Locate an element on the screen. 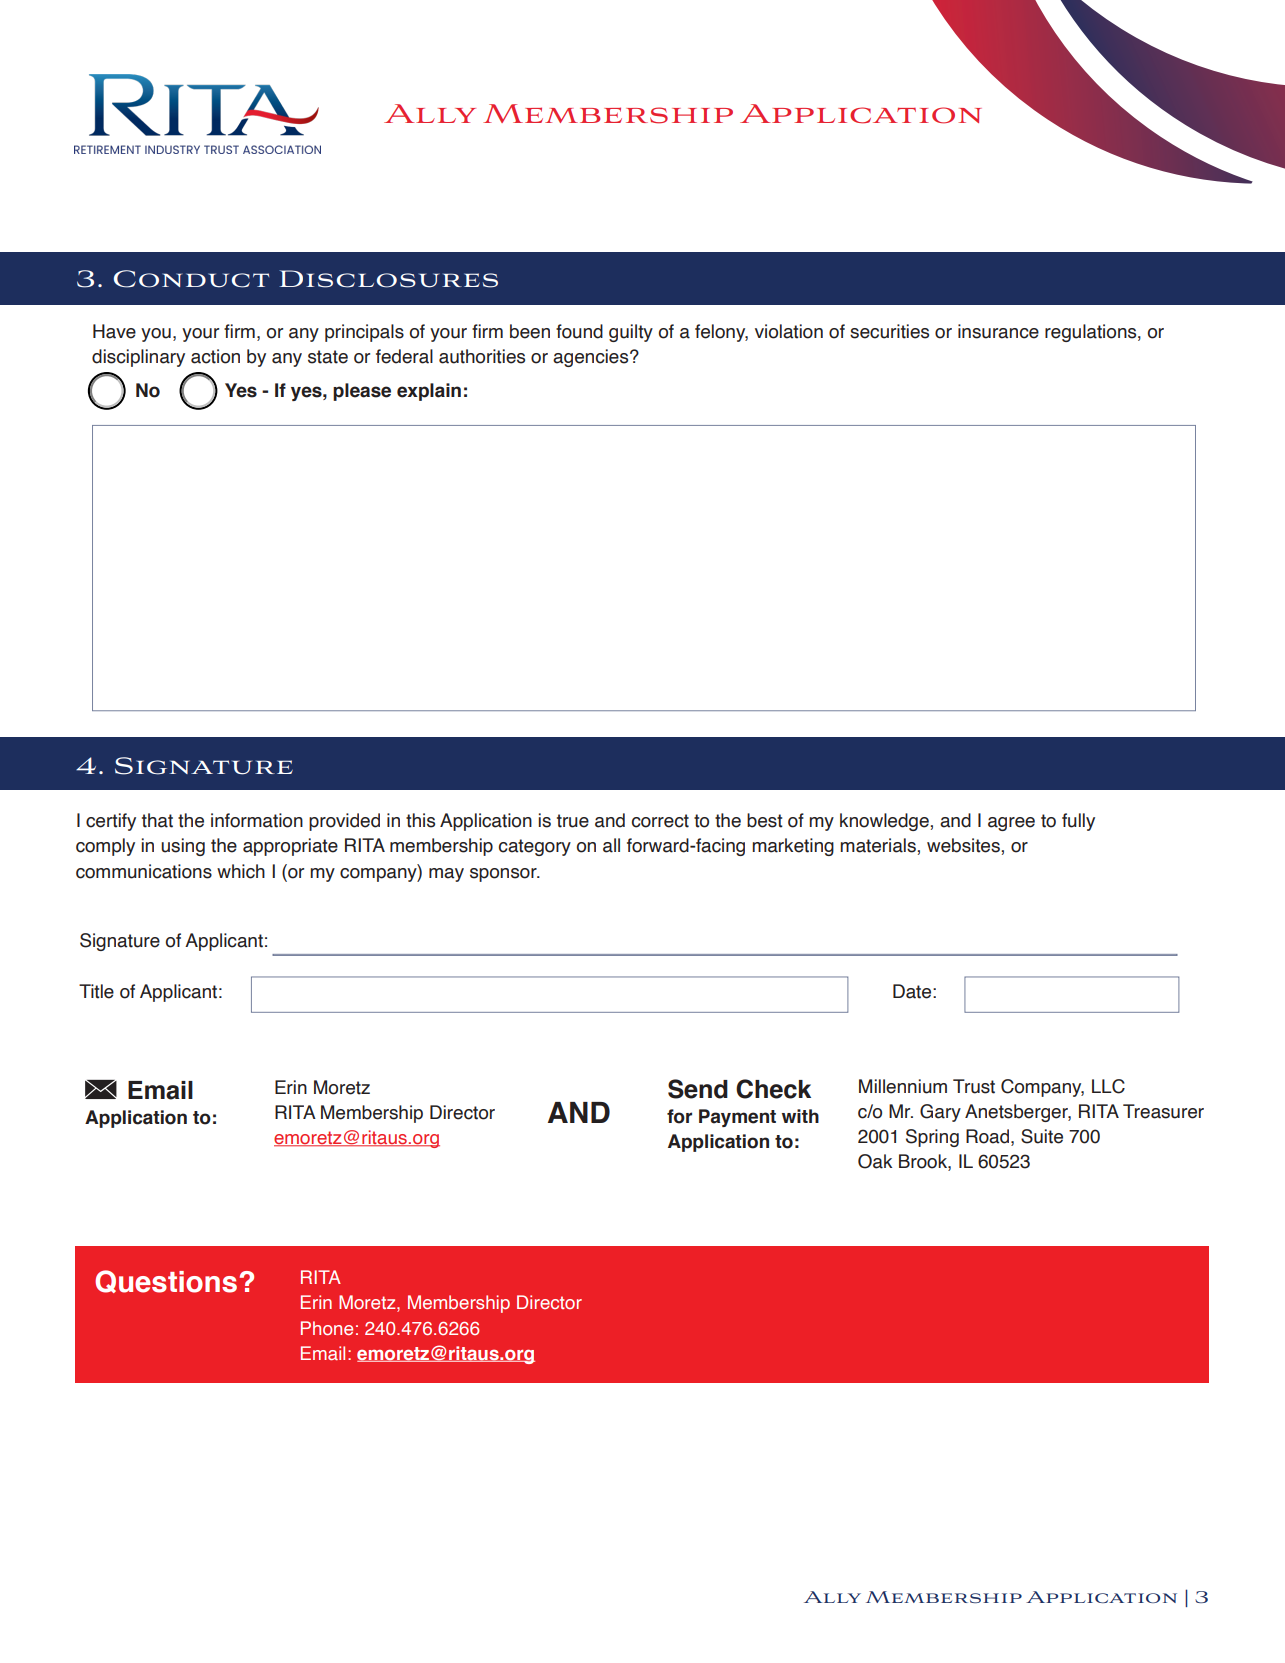 Image resolution: width=1285 pixels, height=1663 pixels. insurance is located at coordinates (998, 331).
